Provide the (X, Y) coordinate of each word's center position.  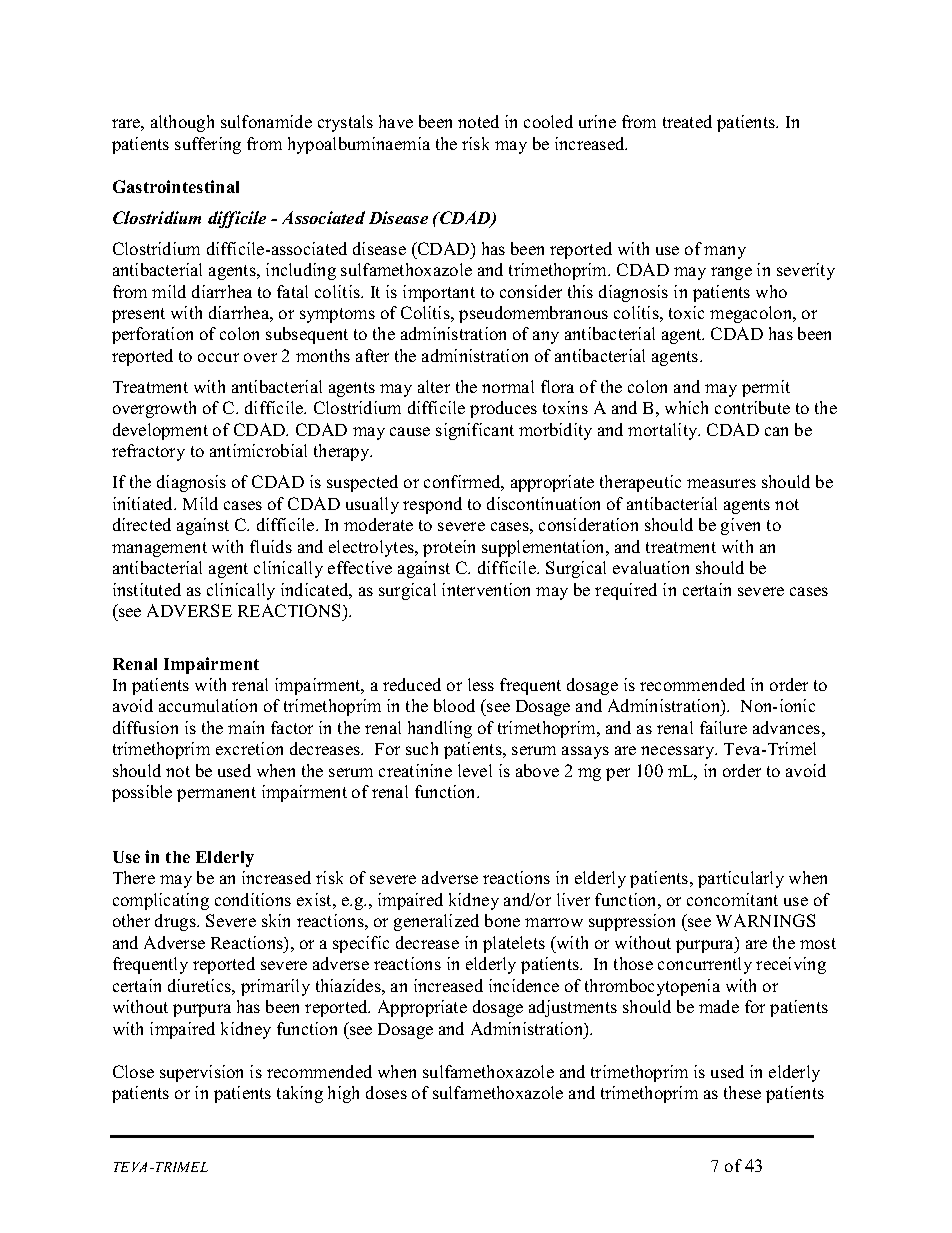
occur (218, 357)
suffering (208, 145)
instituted (147, 589)
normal (508, 386)
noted (478, 121)
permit (766, 388)
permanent (216, 794)
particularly (741, 879)
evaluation (651, 567)
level (475, 770)
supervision (201, 1073)
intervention (486, 589)
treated (687, 121)
